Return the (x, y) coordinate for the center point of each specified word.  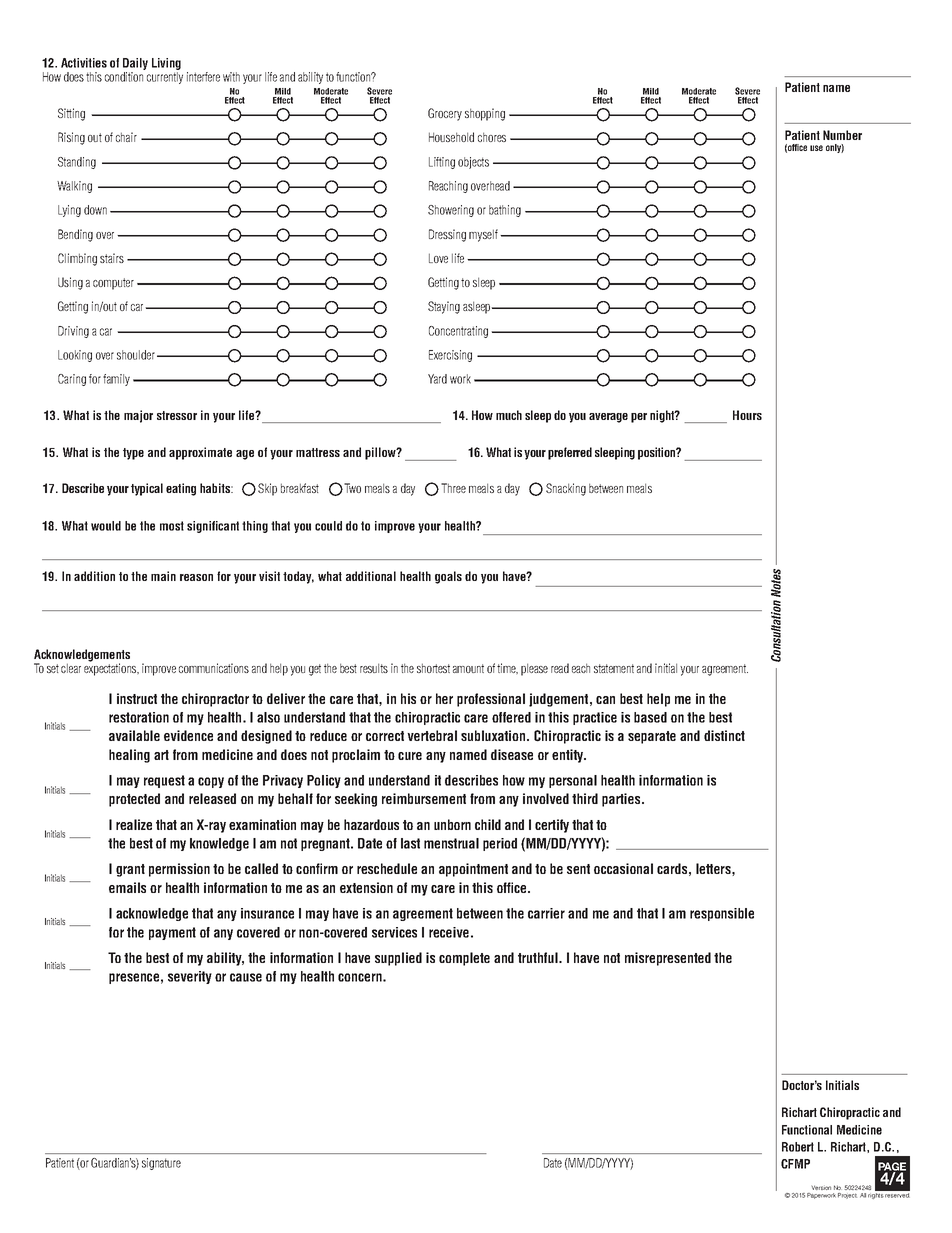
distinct (724, 735)
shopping (485, 114)
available (134, 735)
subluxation (494, 735)
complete (464, 959)
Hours (747, 415)
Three (453, 488)
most (172, 526)
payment (172, 933)
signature (161, 1164)
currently (165, 78)
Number (842, 135)
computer (113, 284)
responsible (722, 914)
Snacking (566, 489)
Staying (444, 307)
